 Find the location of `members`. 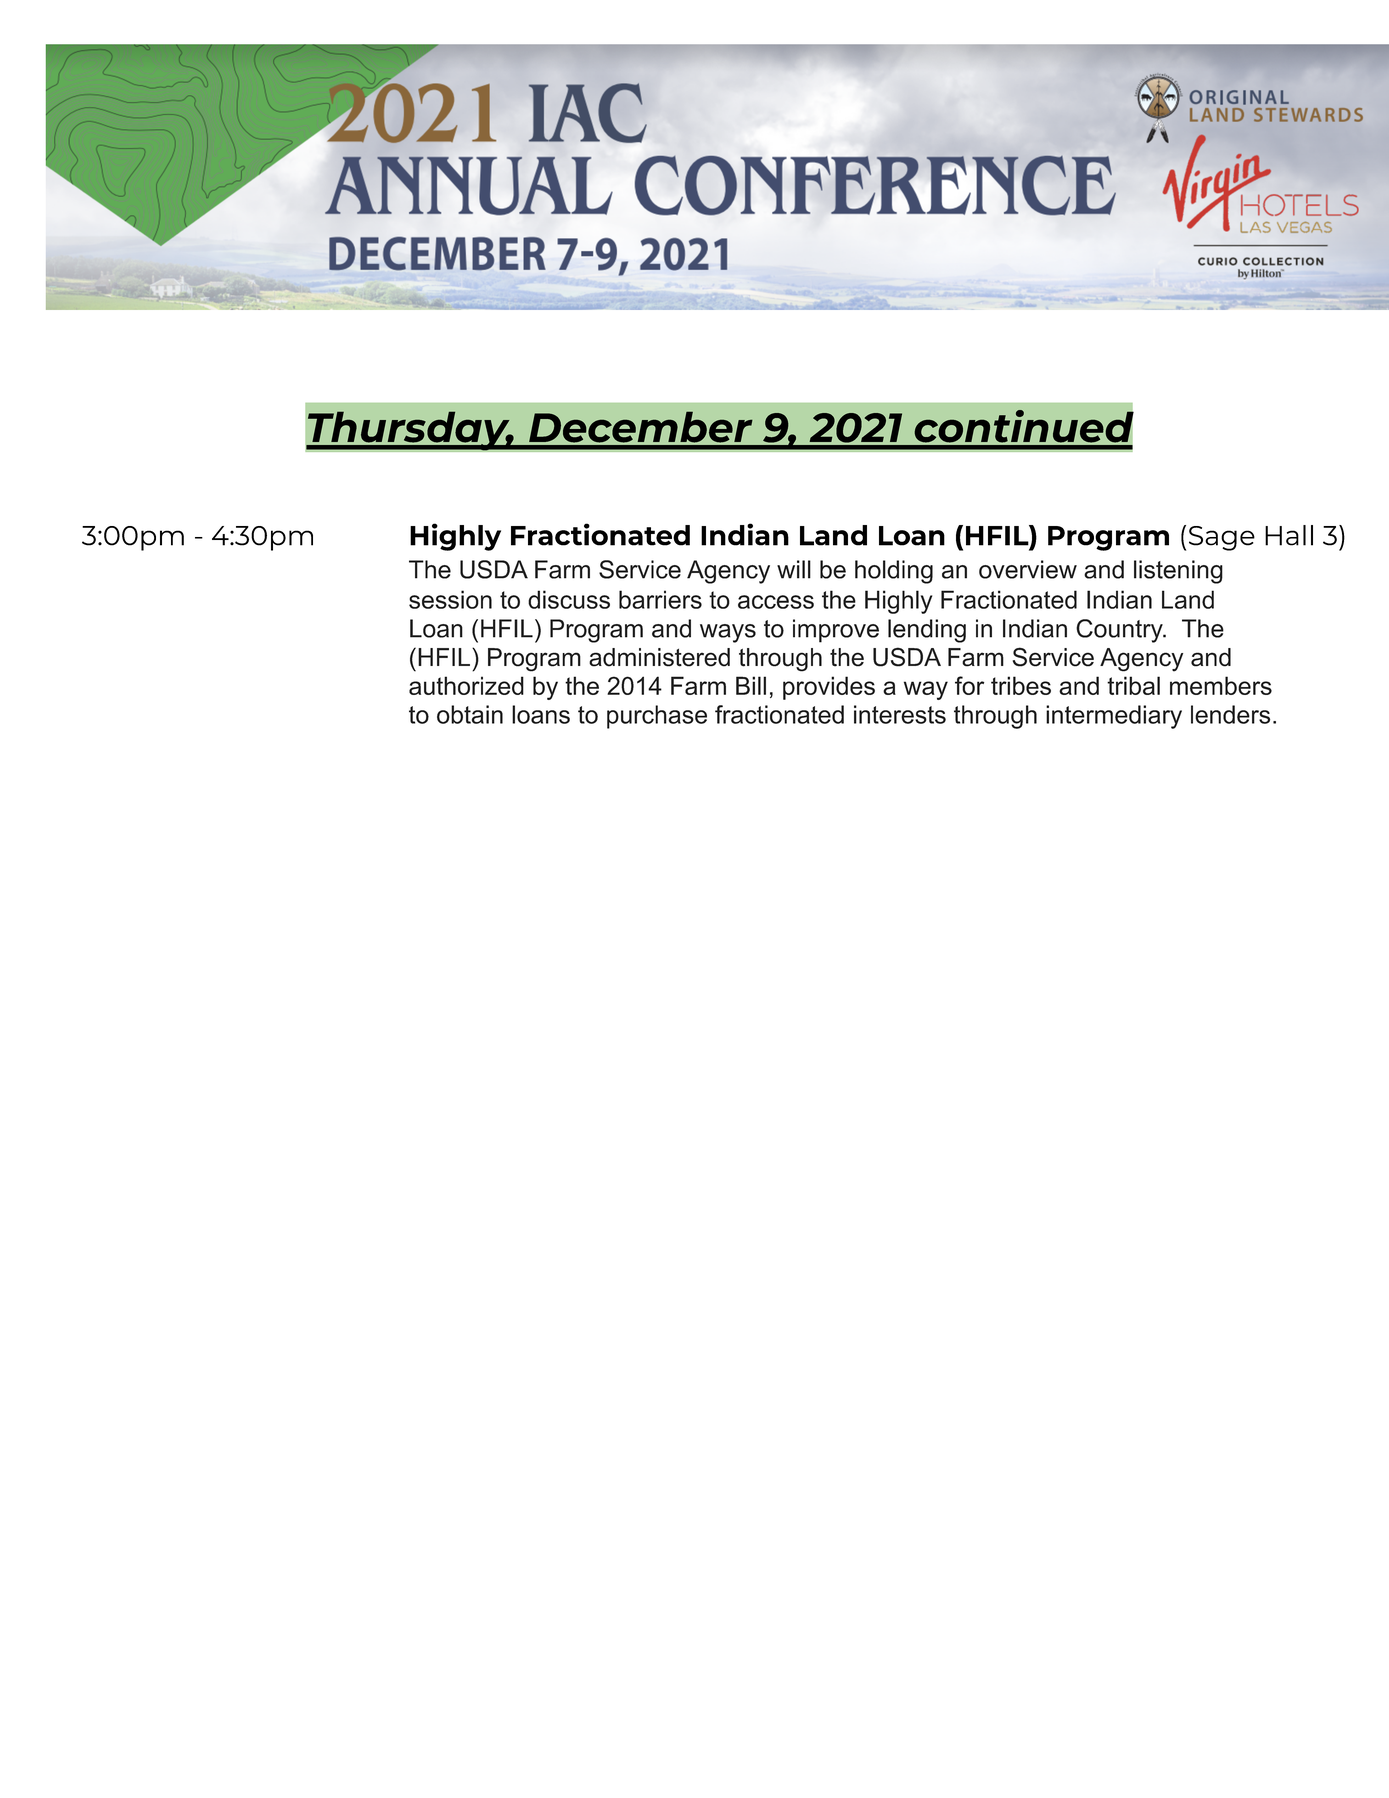

members is located at coordinates (1221, 685).
